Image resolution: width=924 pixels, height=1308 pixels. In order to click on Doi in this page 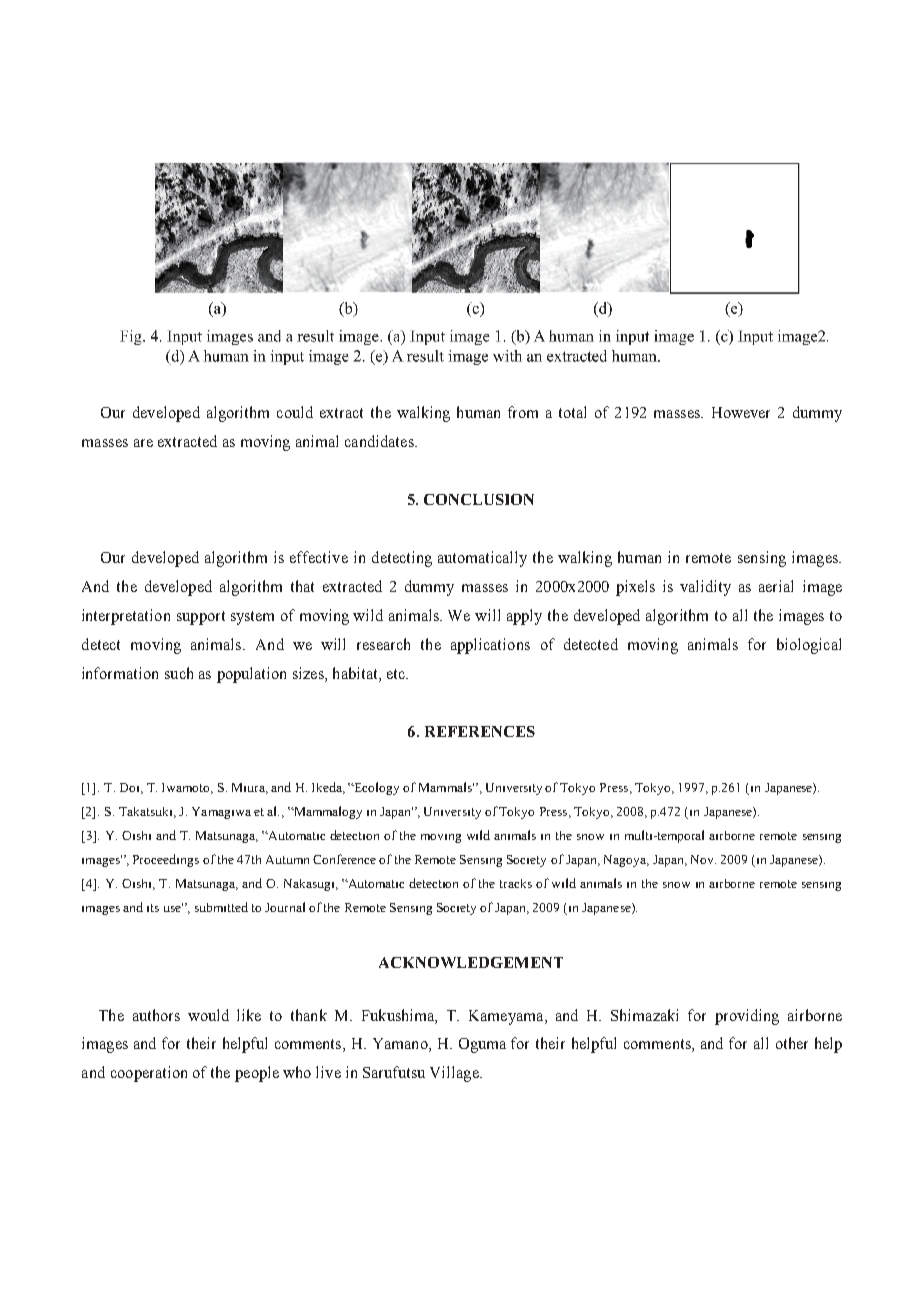, I will do `click(131, 788)`.
